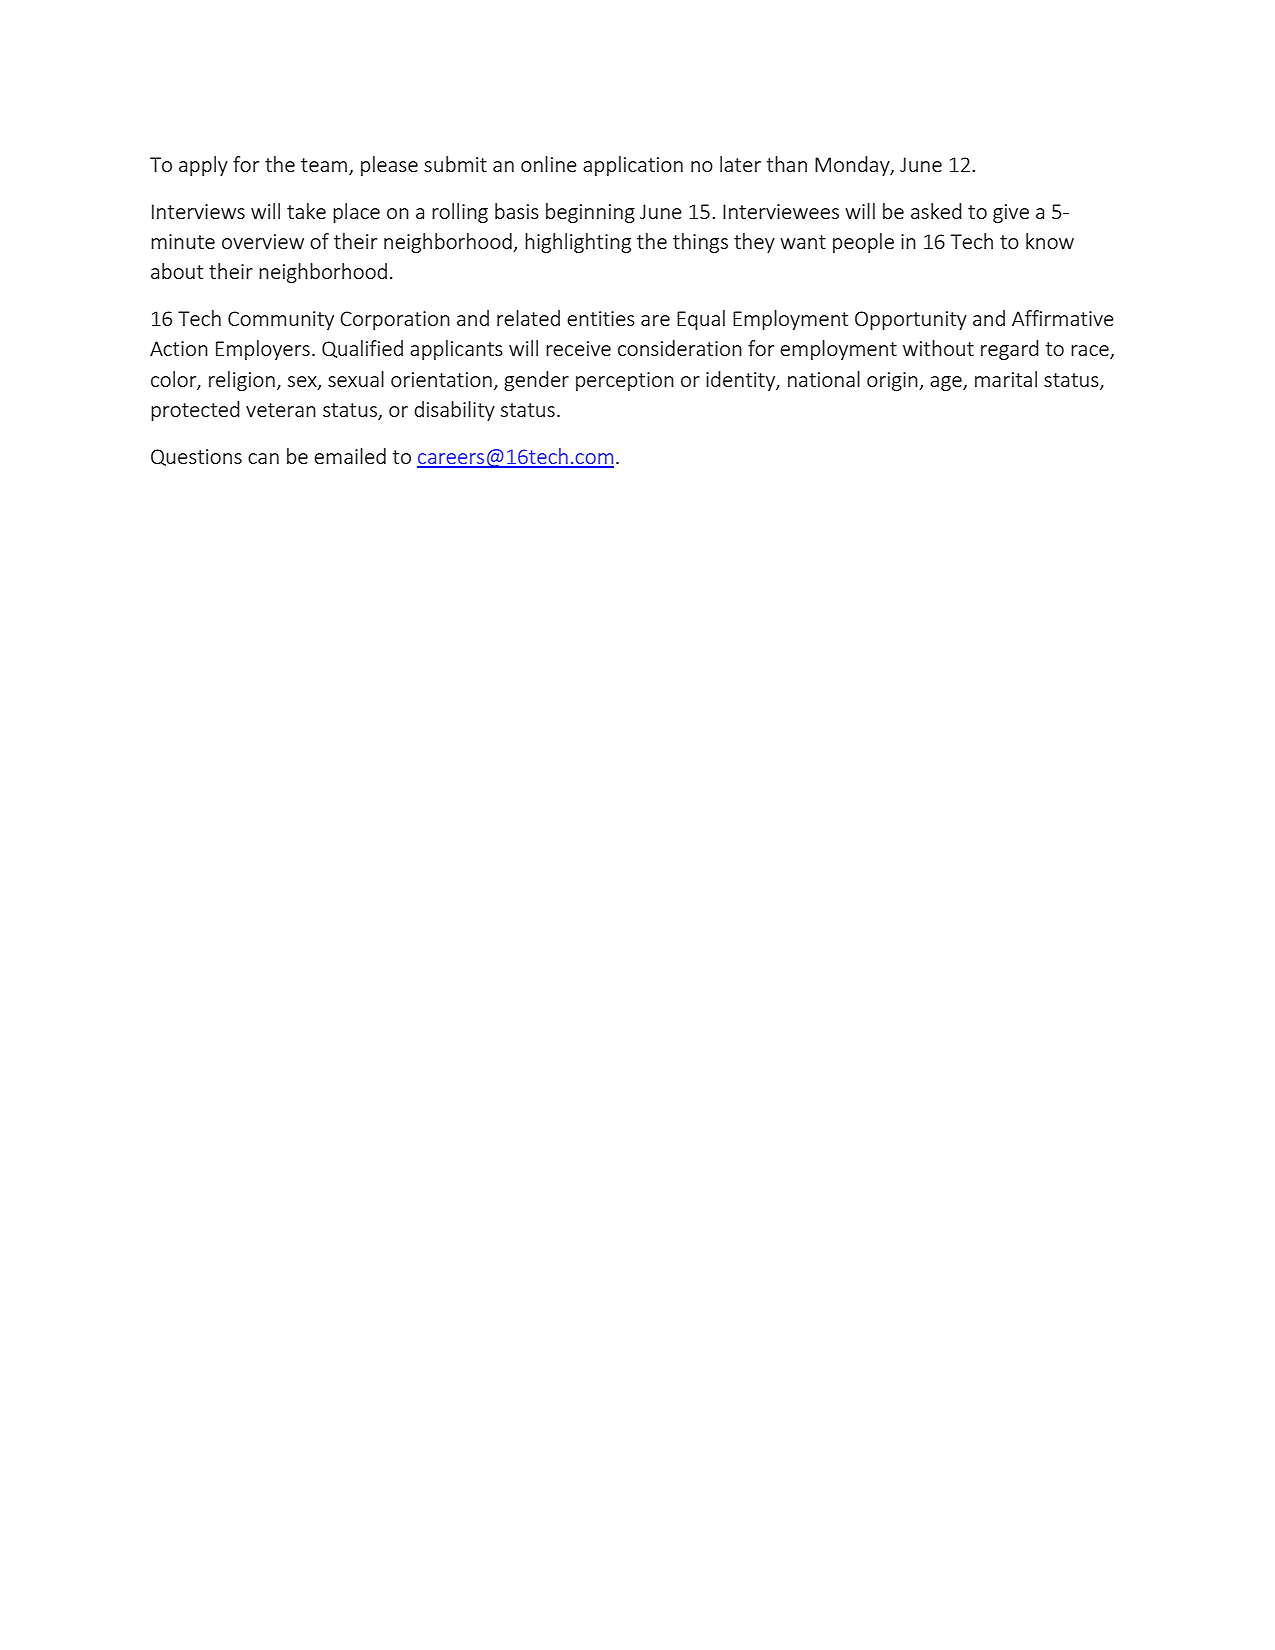 The height and width of the screenshot is (1650, 1275). I want to click on highlighting, so click(578, 243).
